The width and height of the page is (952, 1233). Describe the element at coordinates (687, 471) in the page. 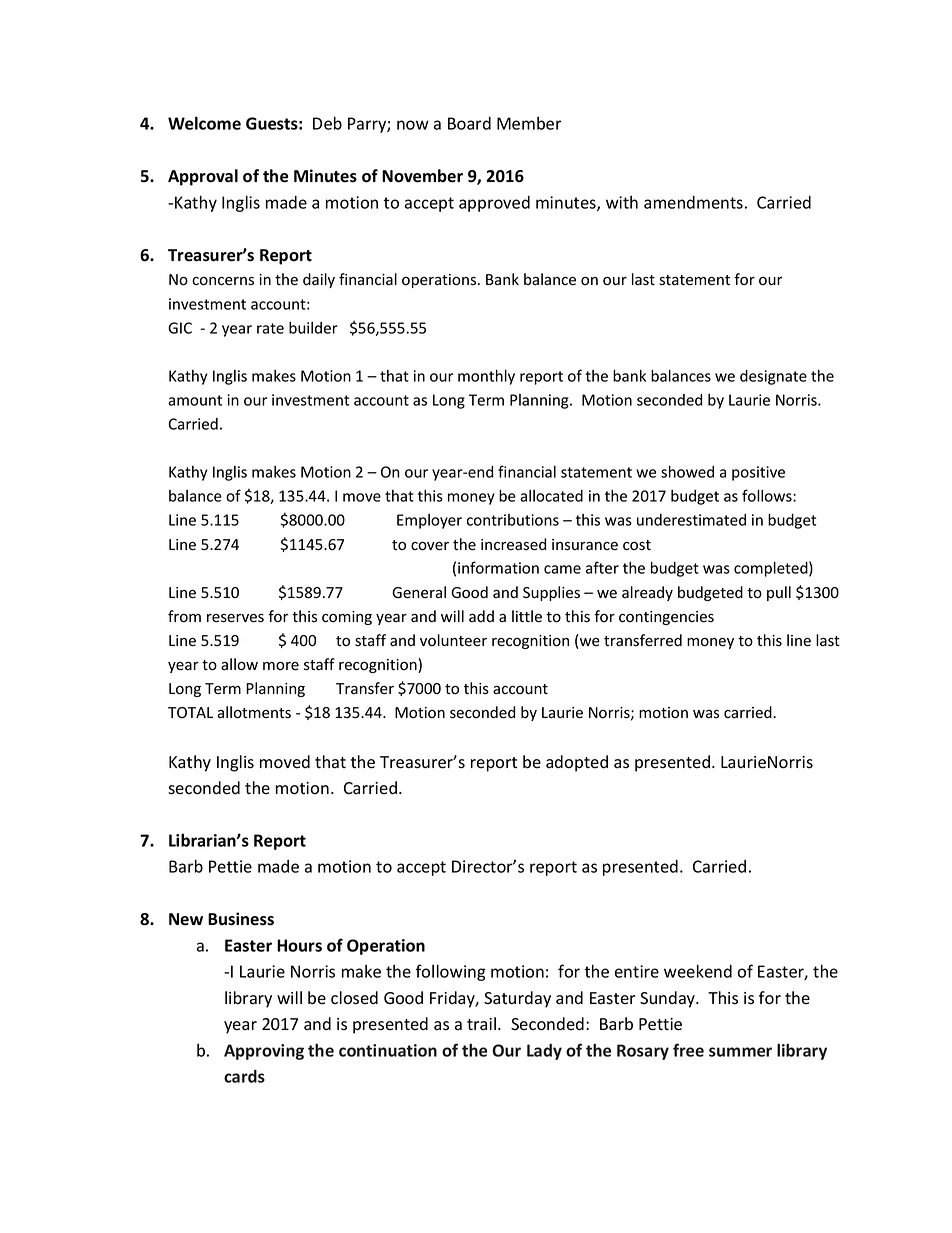

I see `showed` at that location.
